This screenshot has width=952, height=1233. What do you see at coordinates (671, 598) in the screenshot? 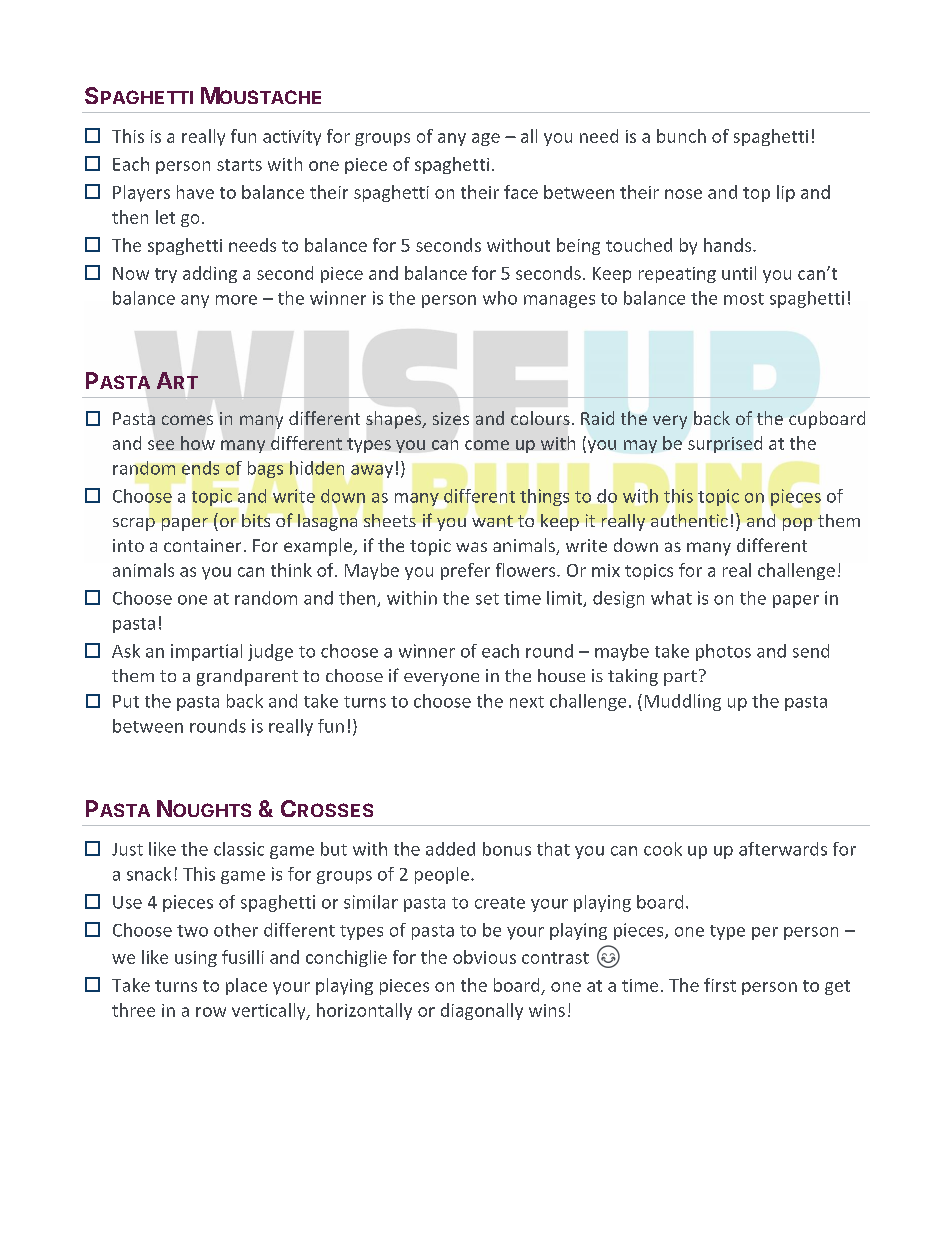
I see `what` at bounding box center [671, 598].
